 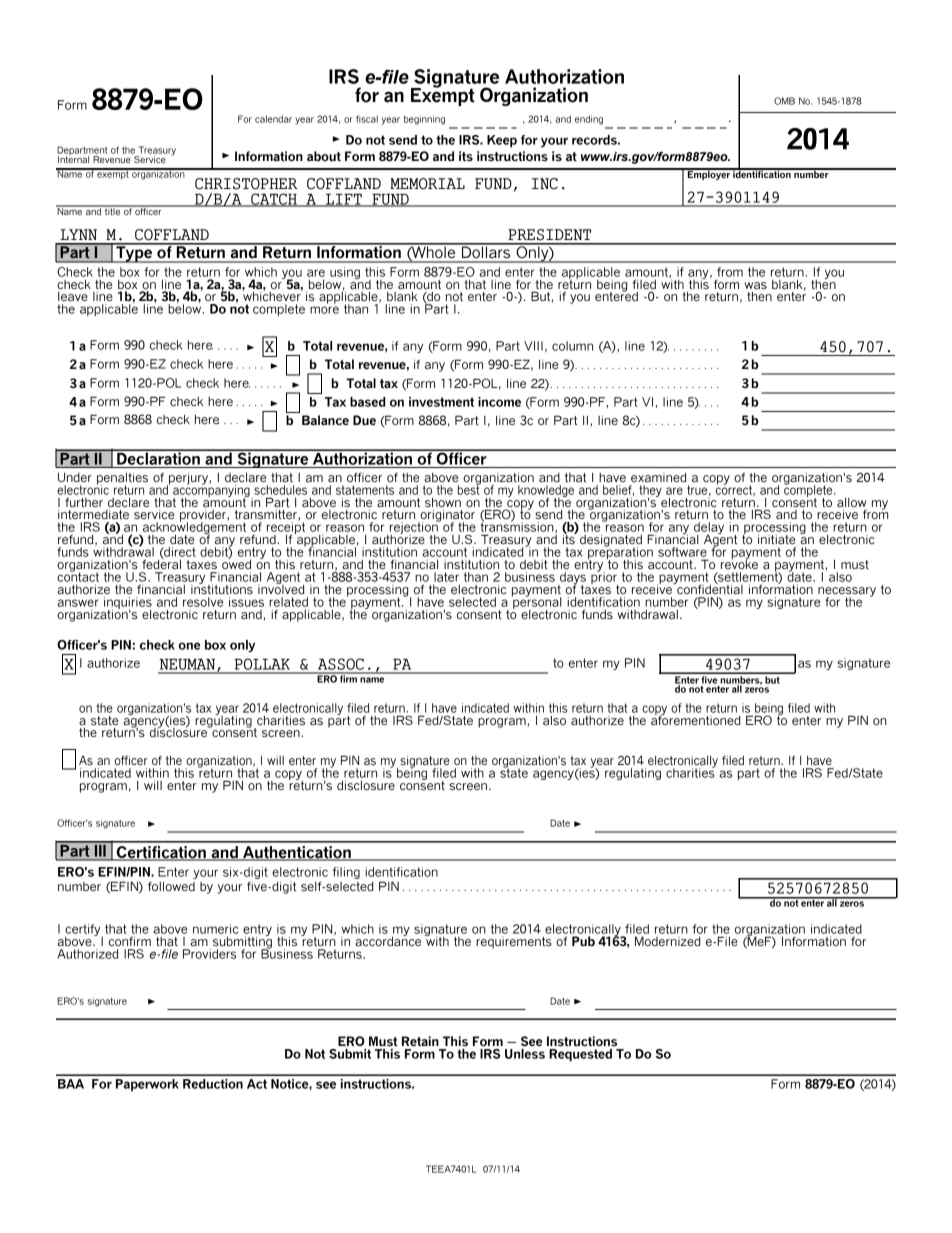 I want to click on BAA, so click(x=71, y=1084).
